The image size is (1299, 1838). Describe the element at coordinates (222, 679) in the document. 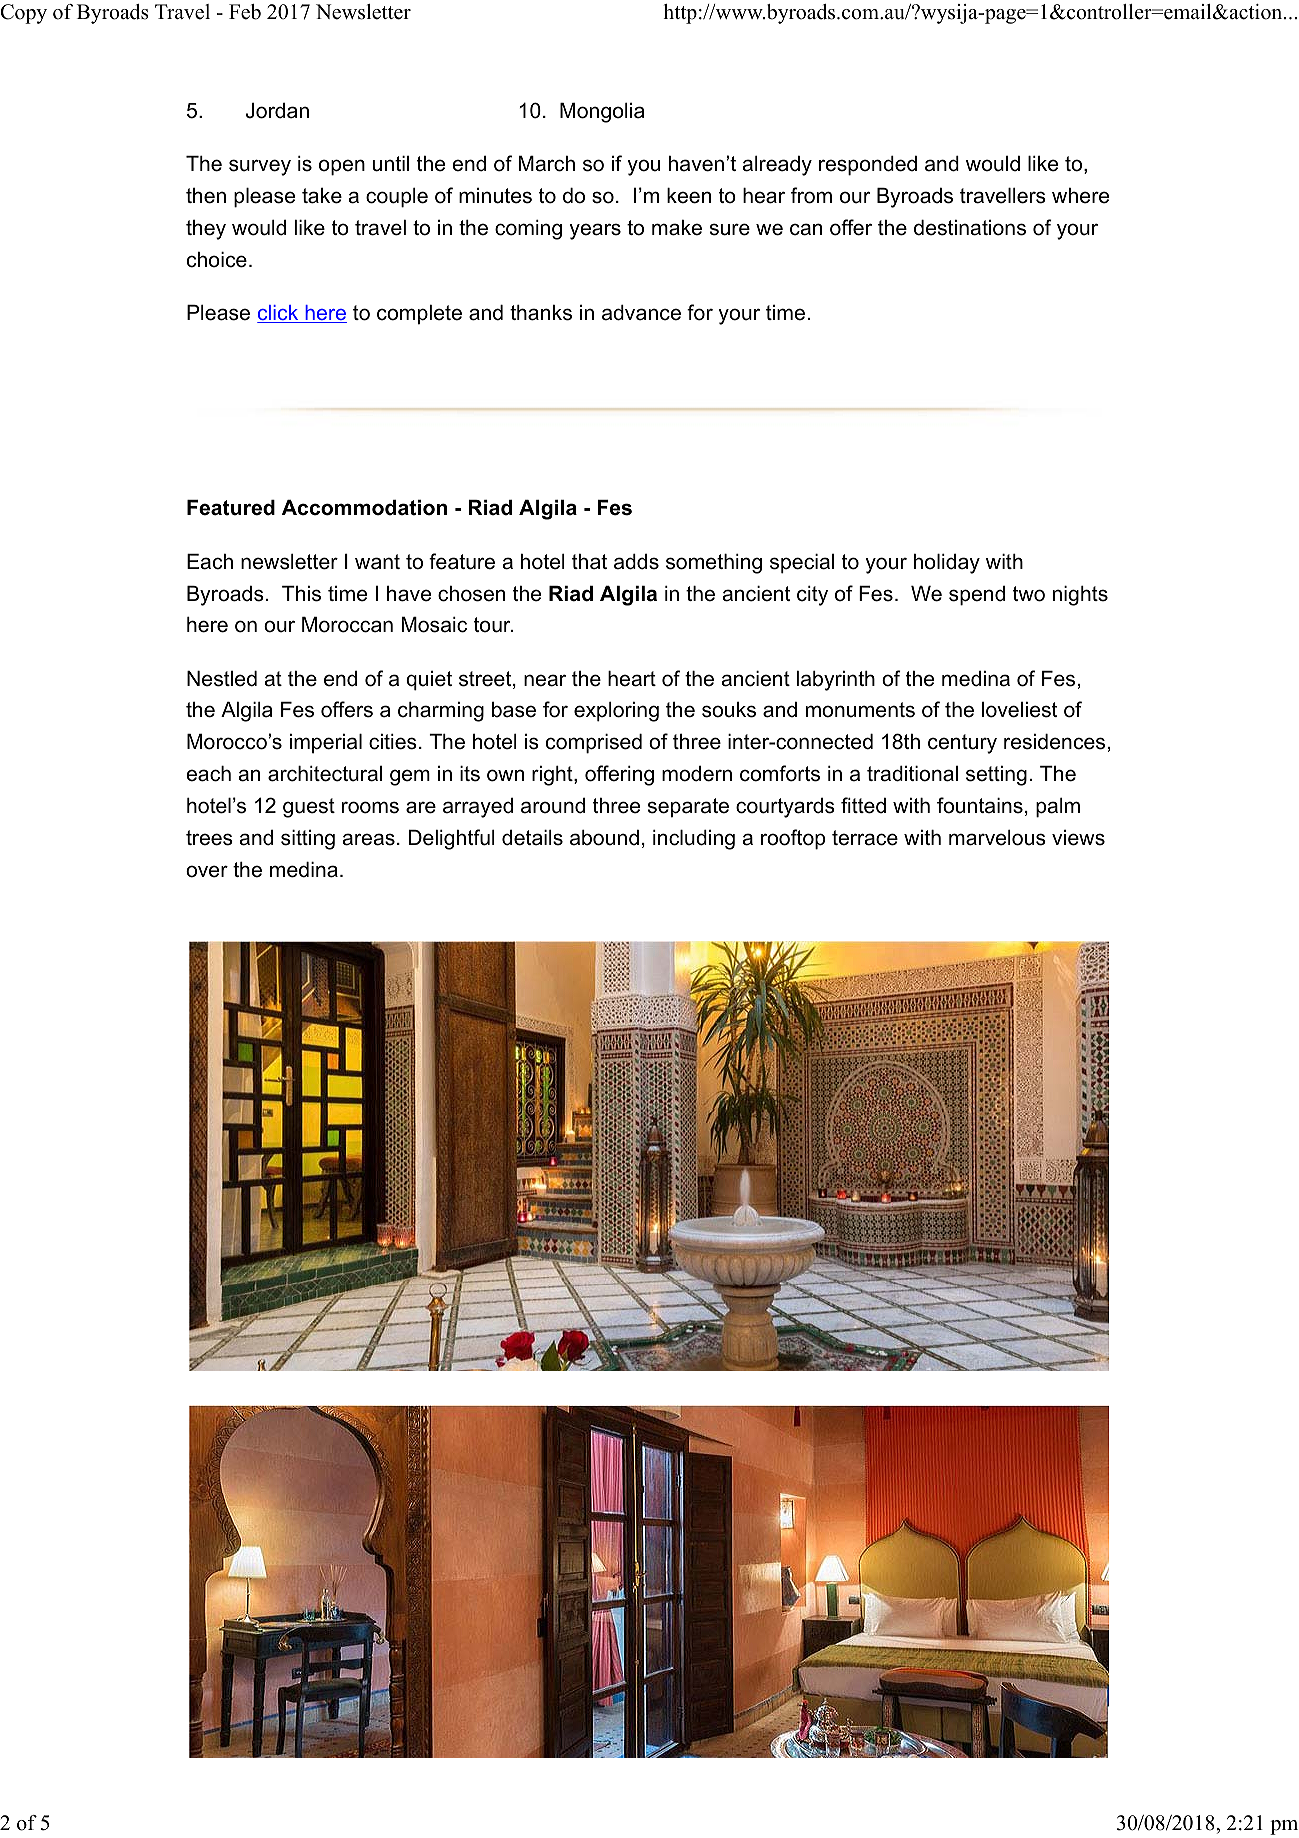

I see `Nestled` at that location.
